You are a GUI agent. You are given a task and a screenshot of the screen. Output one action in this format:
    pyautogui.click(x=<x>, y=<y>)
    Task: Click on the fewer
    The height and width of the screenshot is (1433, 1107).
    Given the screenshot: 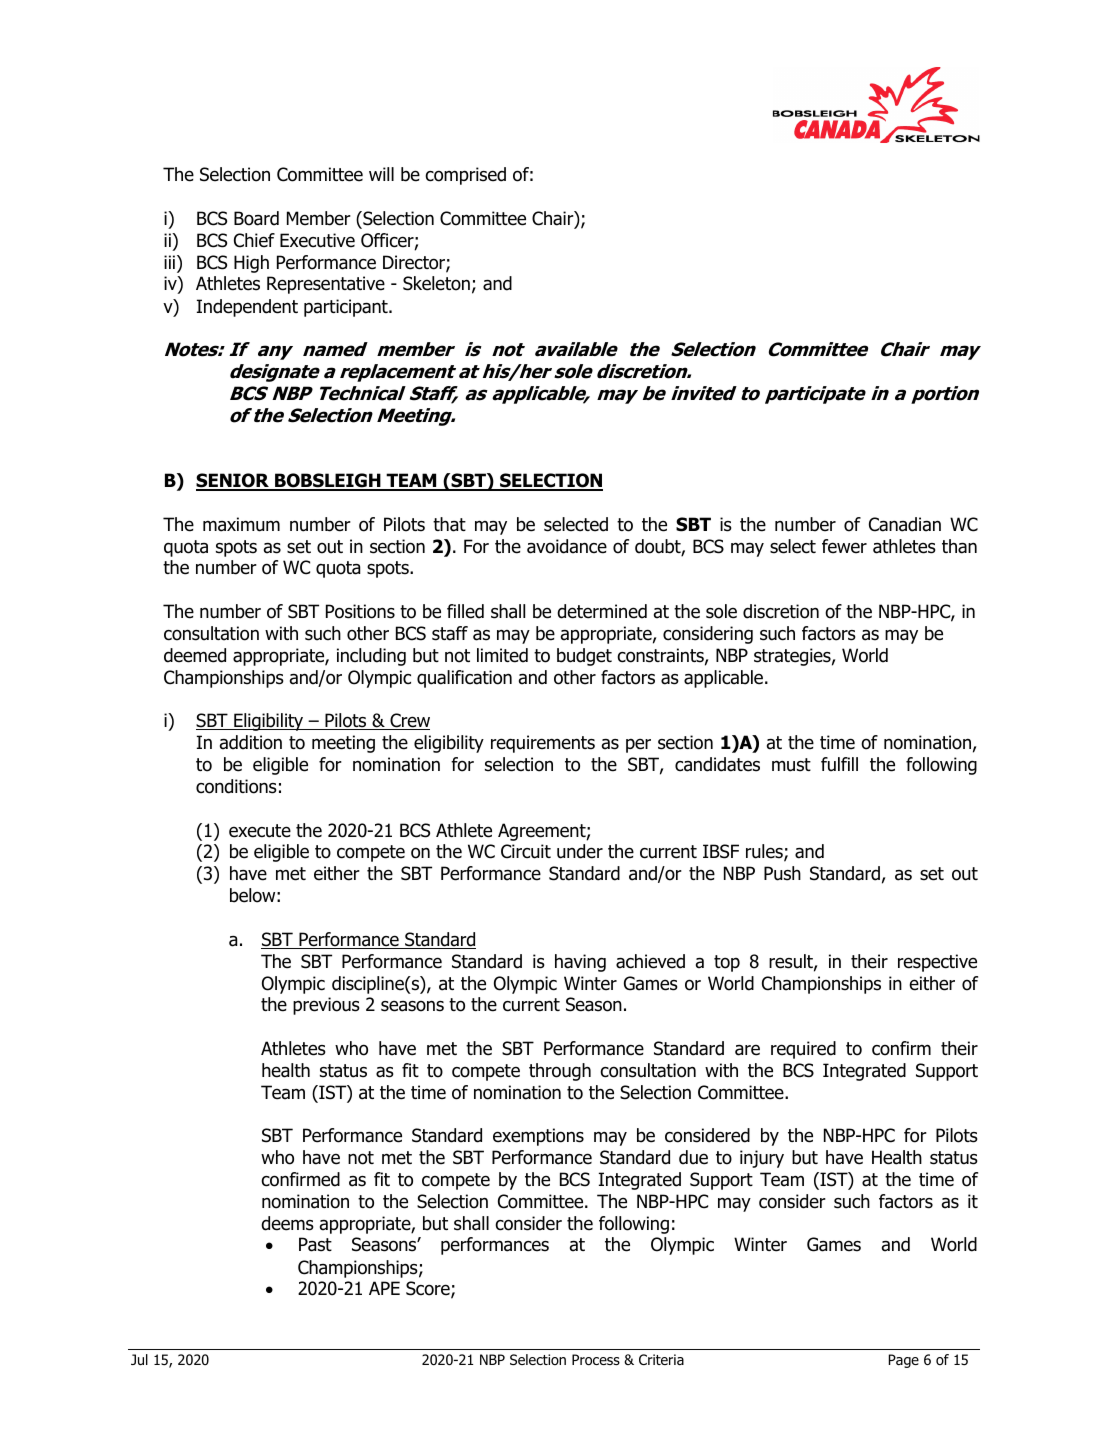 What is the action you would take?
    pyautogui.click(x=844, y=546)
